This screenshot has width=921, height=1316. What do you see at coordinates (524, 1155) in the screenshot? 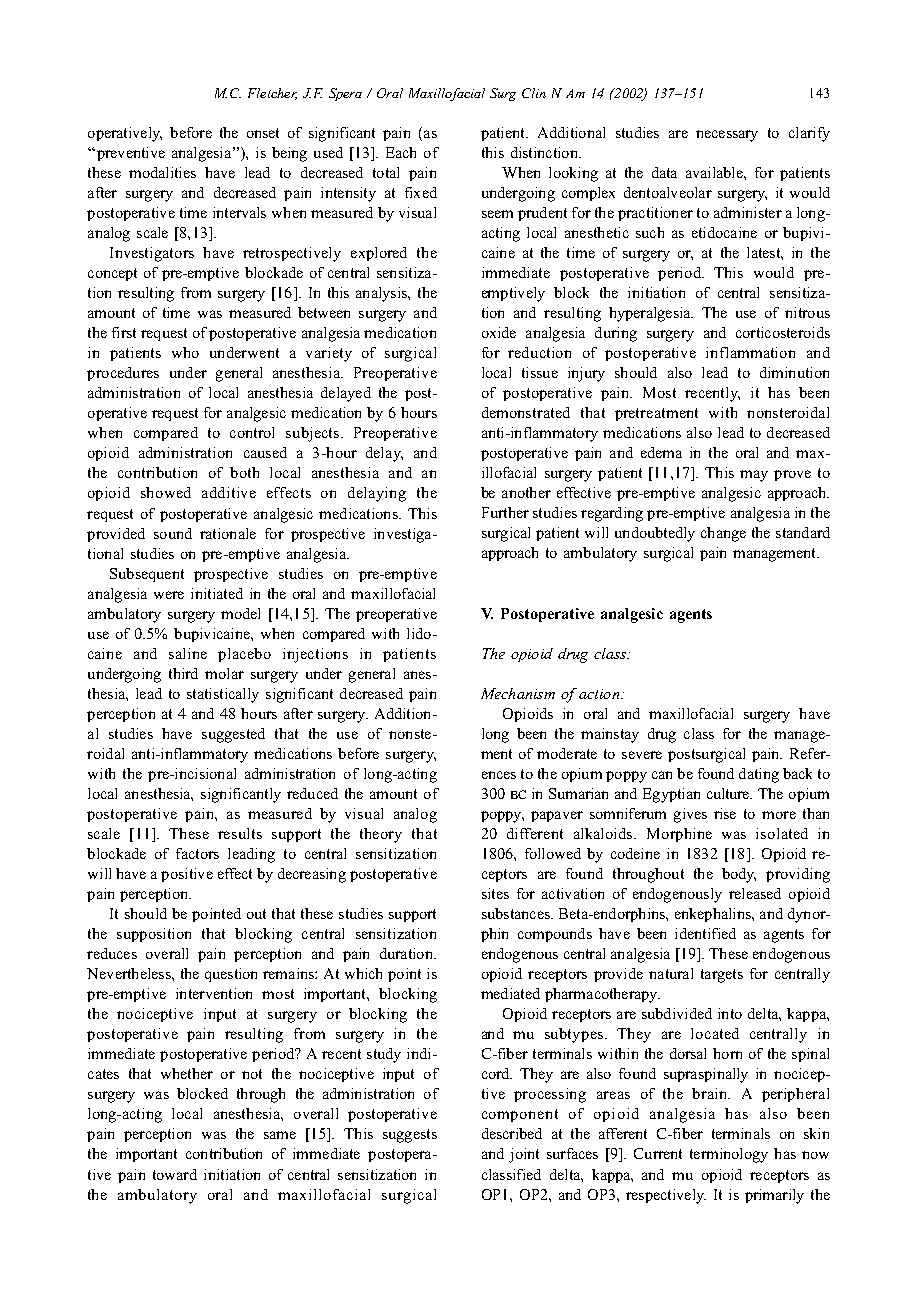
I see `joint` at bounding box center [524, 1155].
